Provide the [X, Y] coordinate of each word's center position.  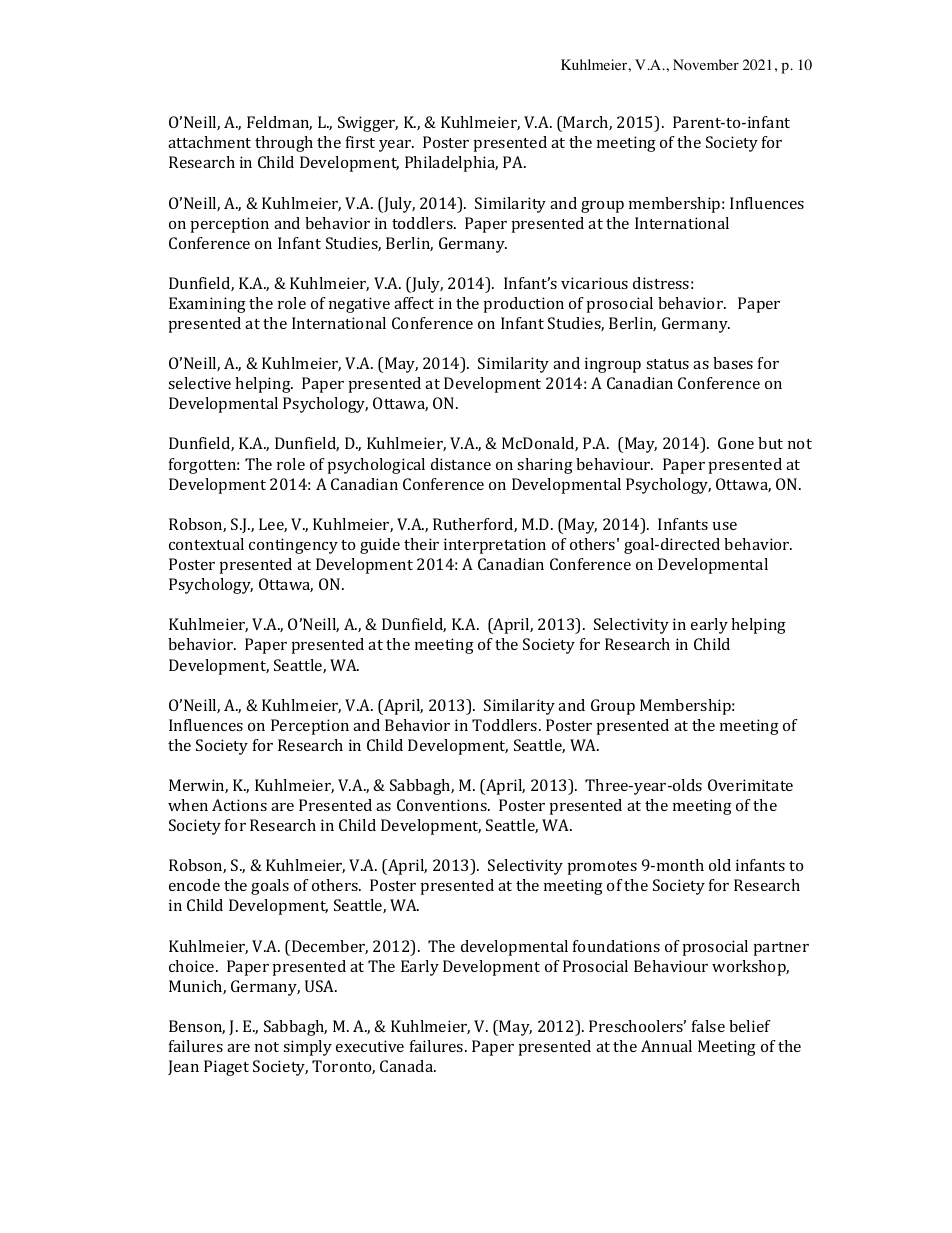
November [706, 65]
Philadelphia [451, 164]
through [284, 144]
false [708, 1026]
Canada [408, 1066]
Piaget [226, 1068]
